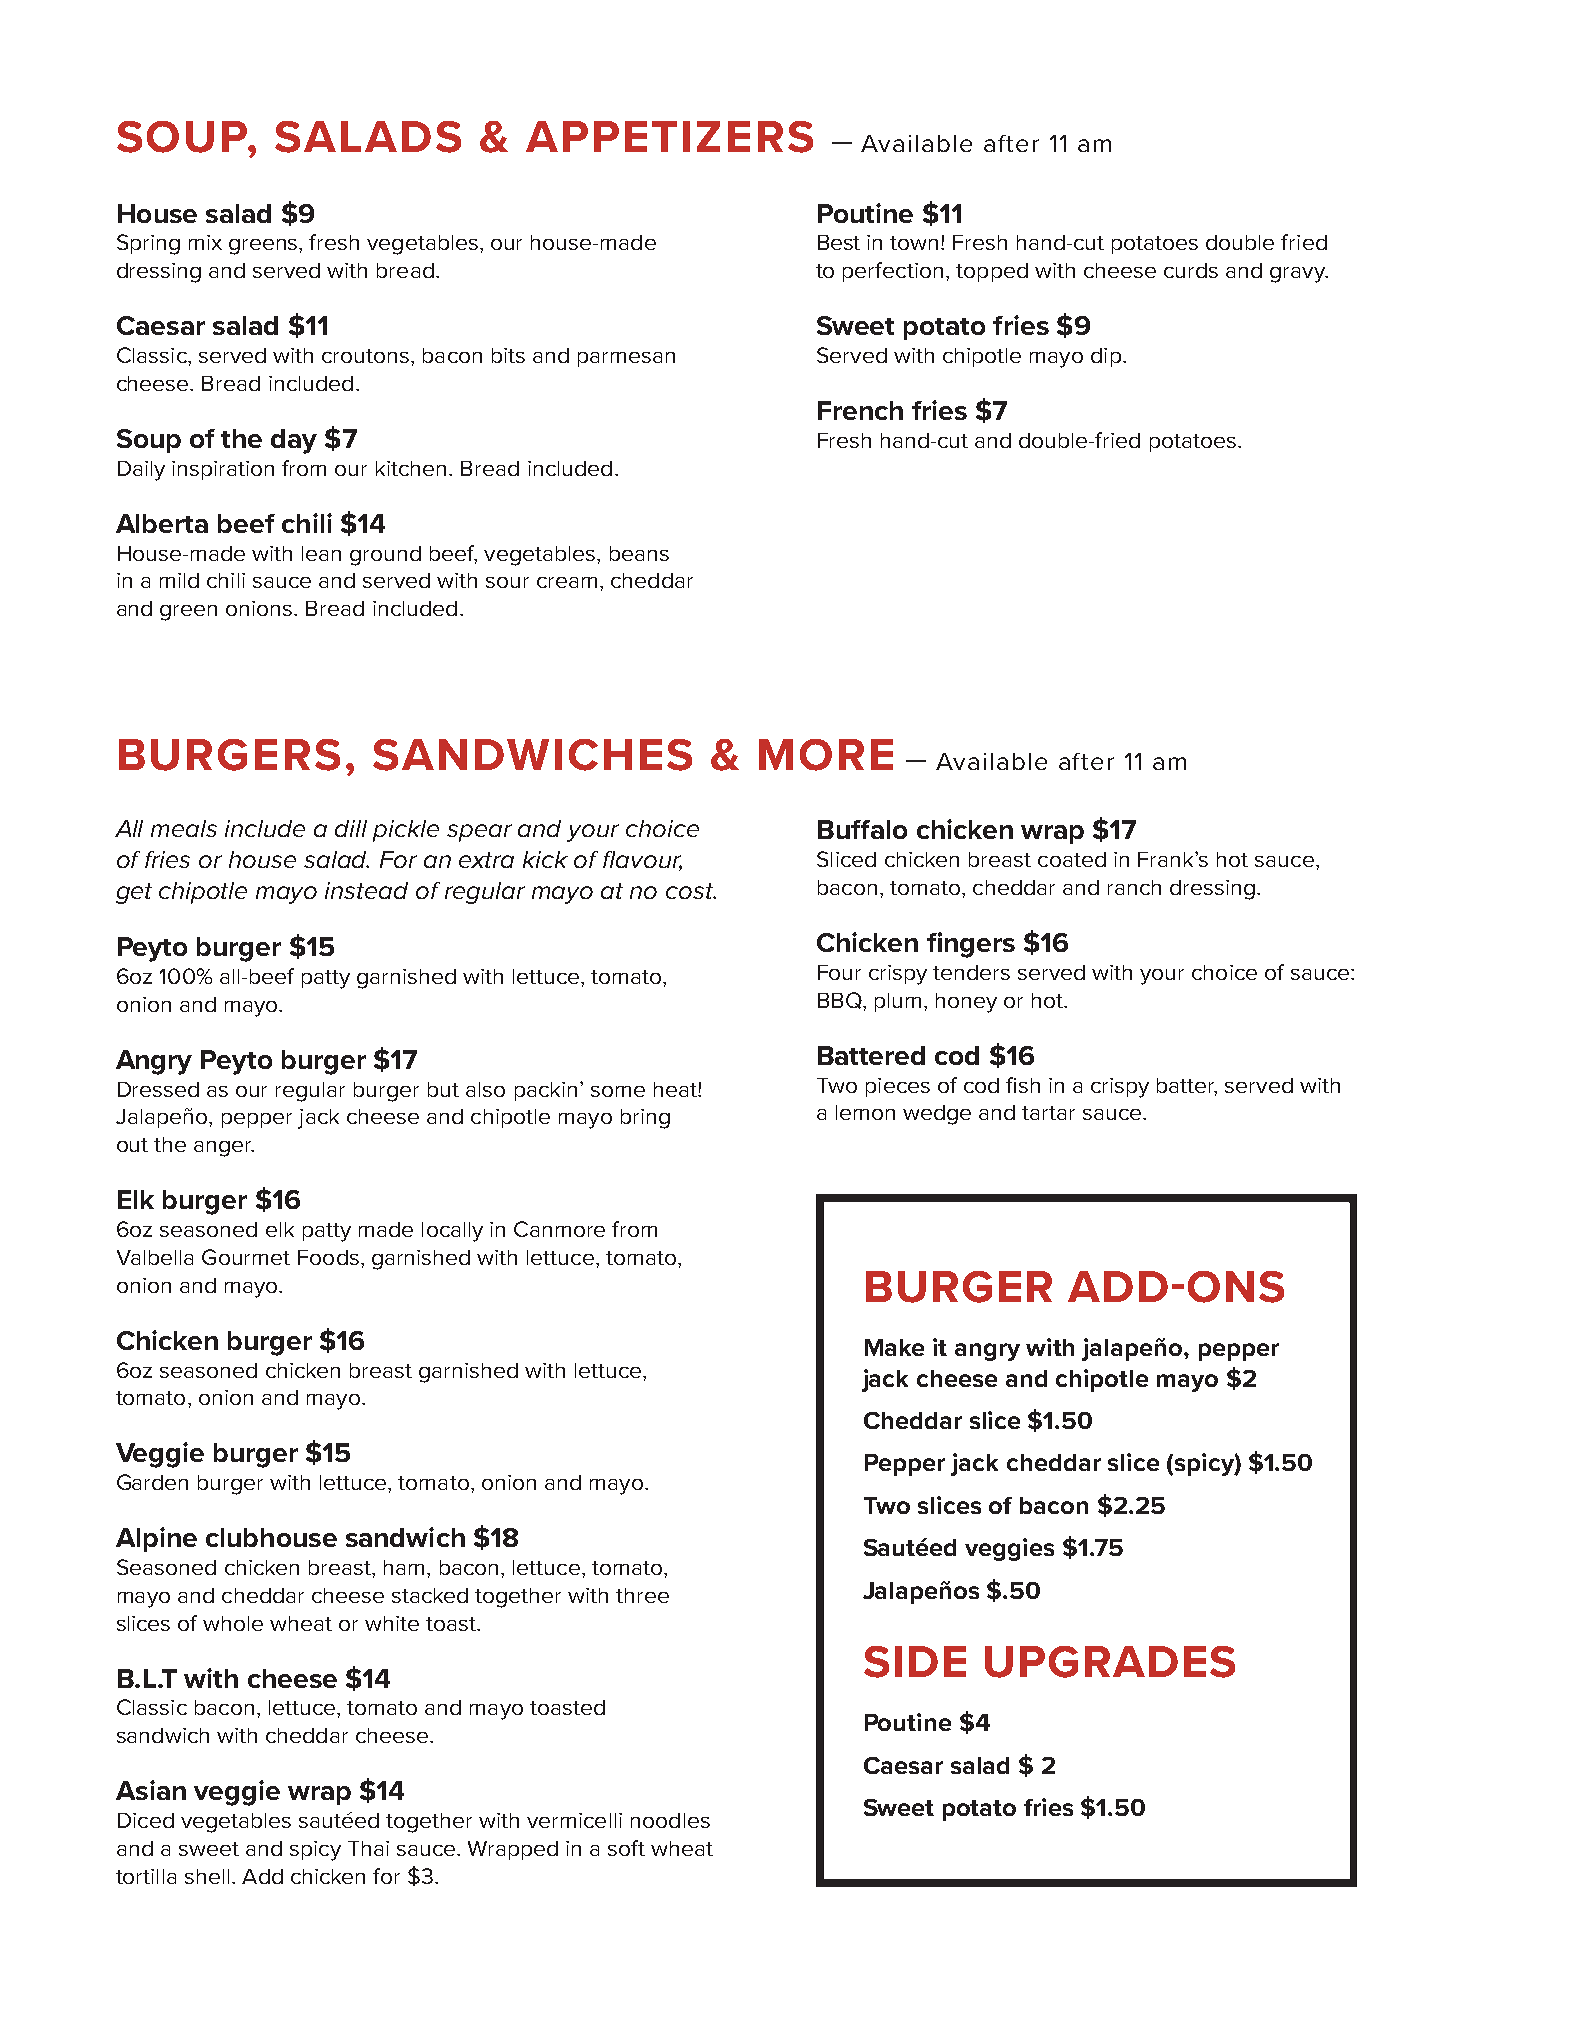  What do you see at coordinates (1106, 357) in the screenshot?
I see `dip` at bounding box center [1106, 357].
